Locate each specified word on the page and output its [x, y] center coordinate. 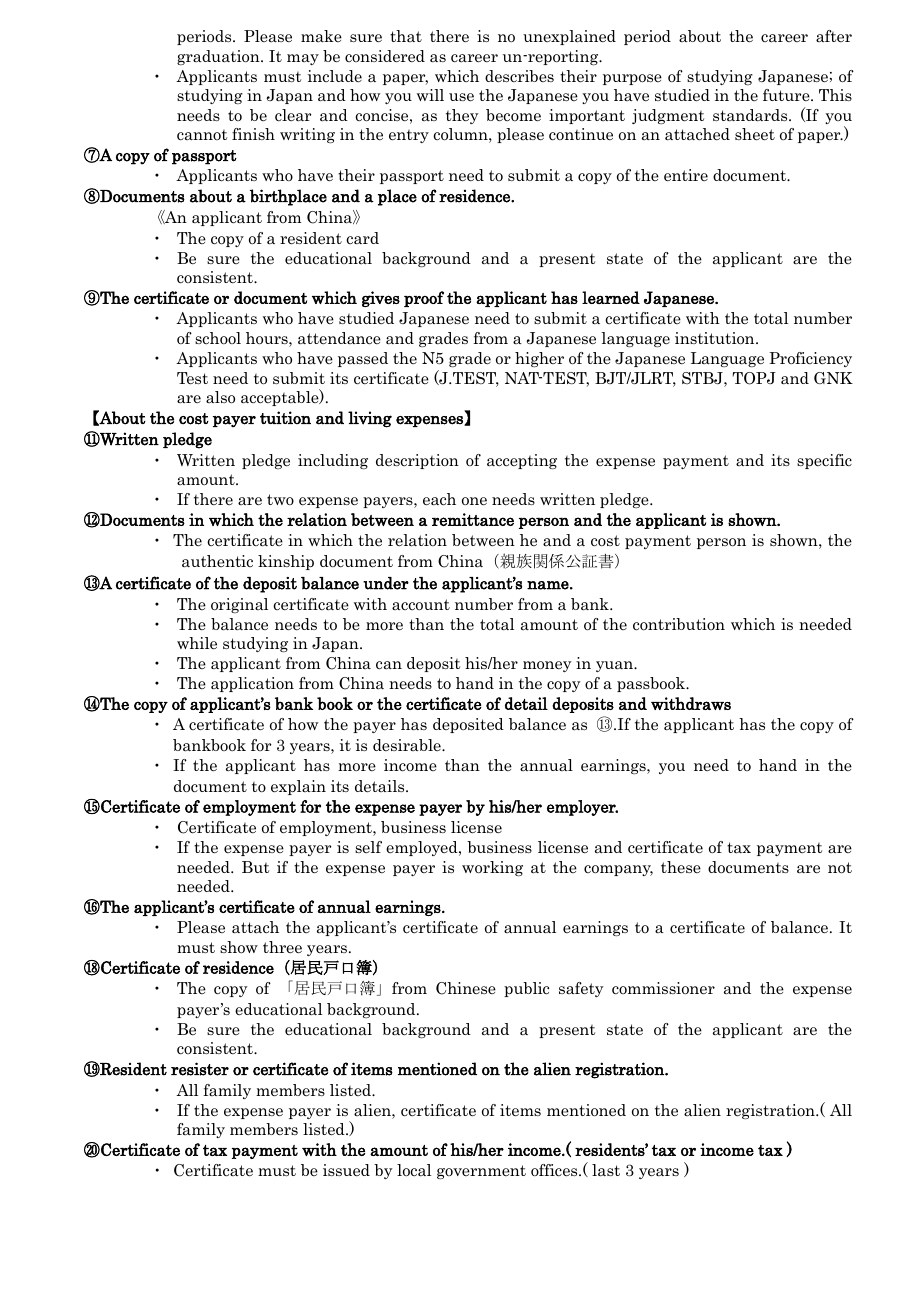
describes [519, 76]
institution [716, 338]
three [282, 947]
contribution [679, 624]
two [280, 499]
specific [824, 461]
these [681, 867]
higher [539, 359]
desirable [408, 745]
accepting [522, 461]
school [218, 338]
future [787, 95]
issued [346, 1170]
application [252, 684]
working [492, 868]
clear [293, 115]
